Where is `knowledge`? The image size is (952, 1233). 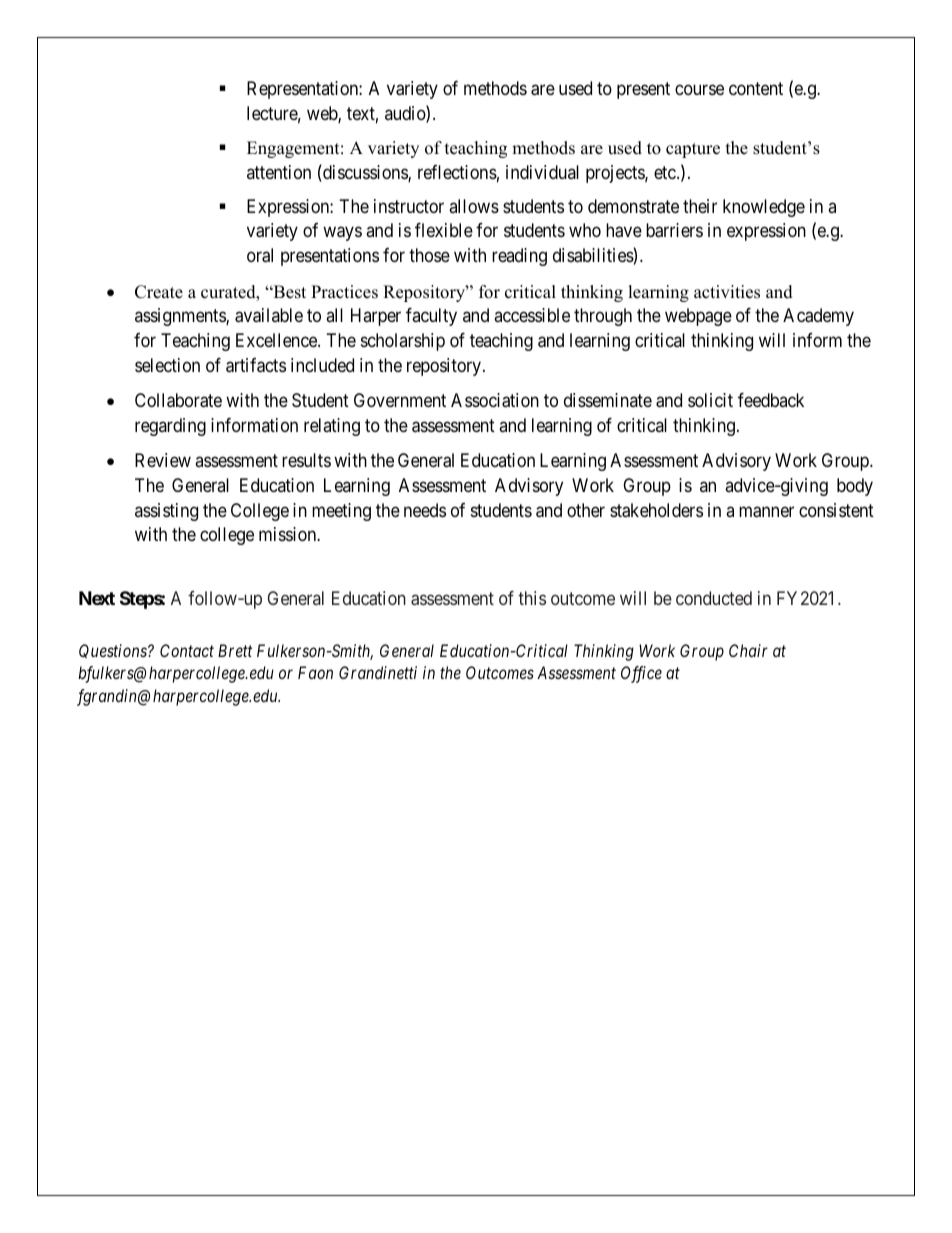 knowledge is located at coordinates (764, 208).
